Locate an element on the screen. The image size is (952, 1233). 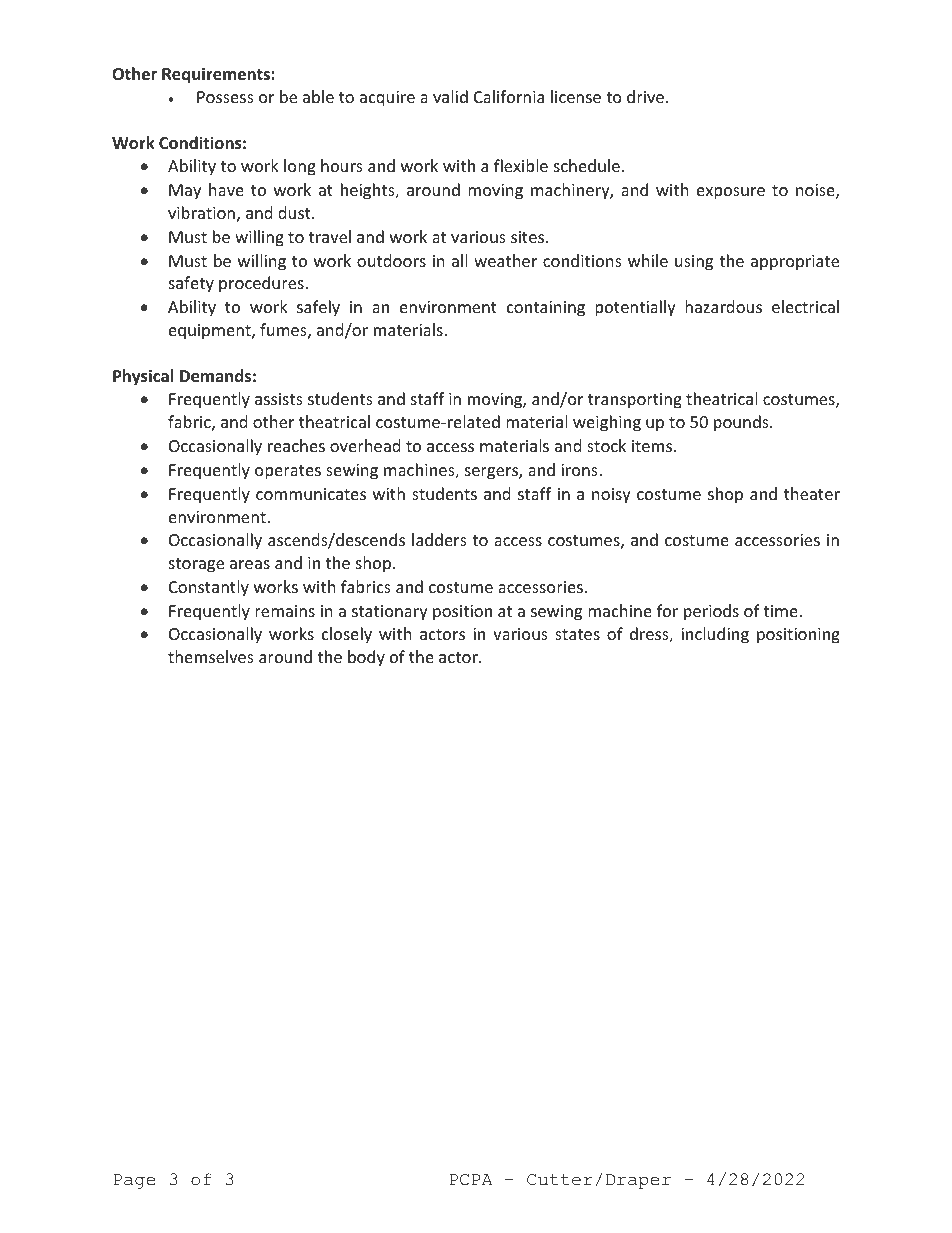
Page is located at coordinates (134, 1181).
